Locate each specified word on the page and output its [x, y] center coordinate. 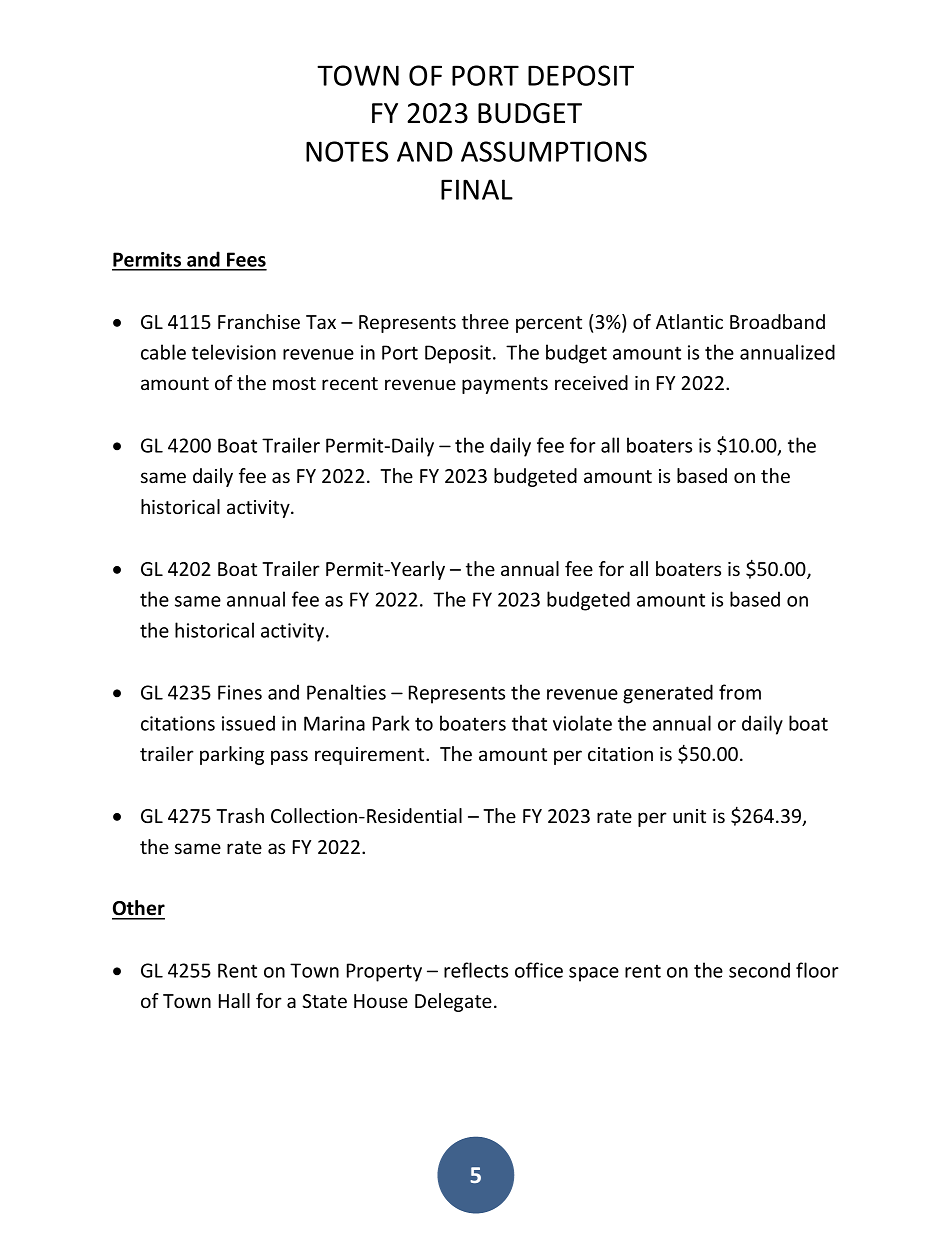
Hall [234, 1000]
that [529, 723]
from [740, 692]
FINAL [477, 189]
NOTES [347, 151]
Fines [240, 692]
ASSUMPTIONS [554, 151]
